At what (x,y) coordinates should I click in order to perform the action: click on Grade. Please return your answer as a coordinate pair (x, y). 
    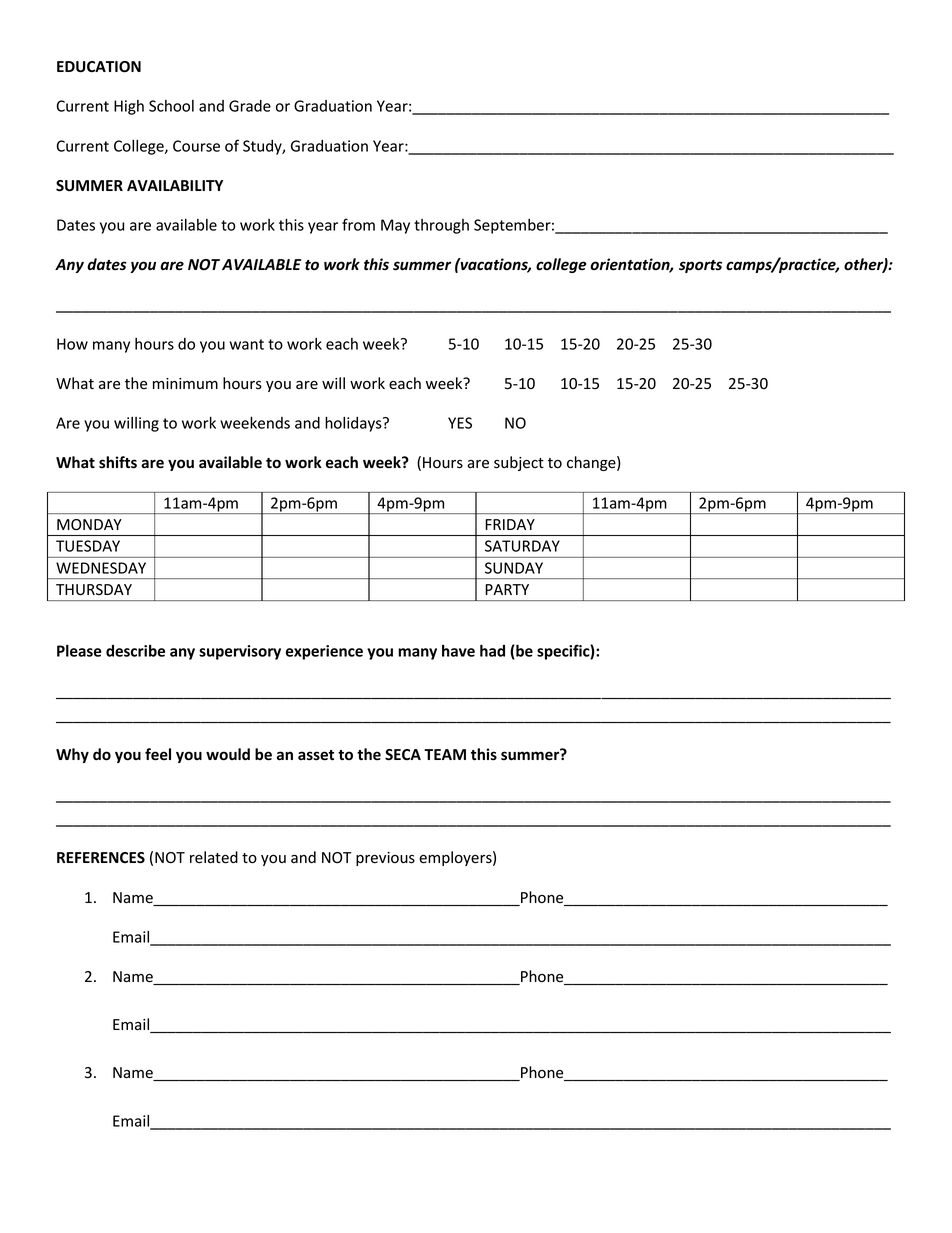
    Looking at the image, I should click on (250, 106).
